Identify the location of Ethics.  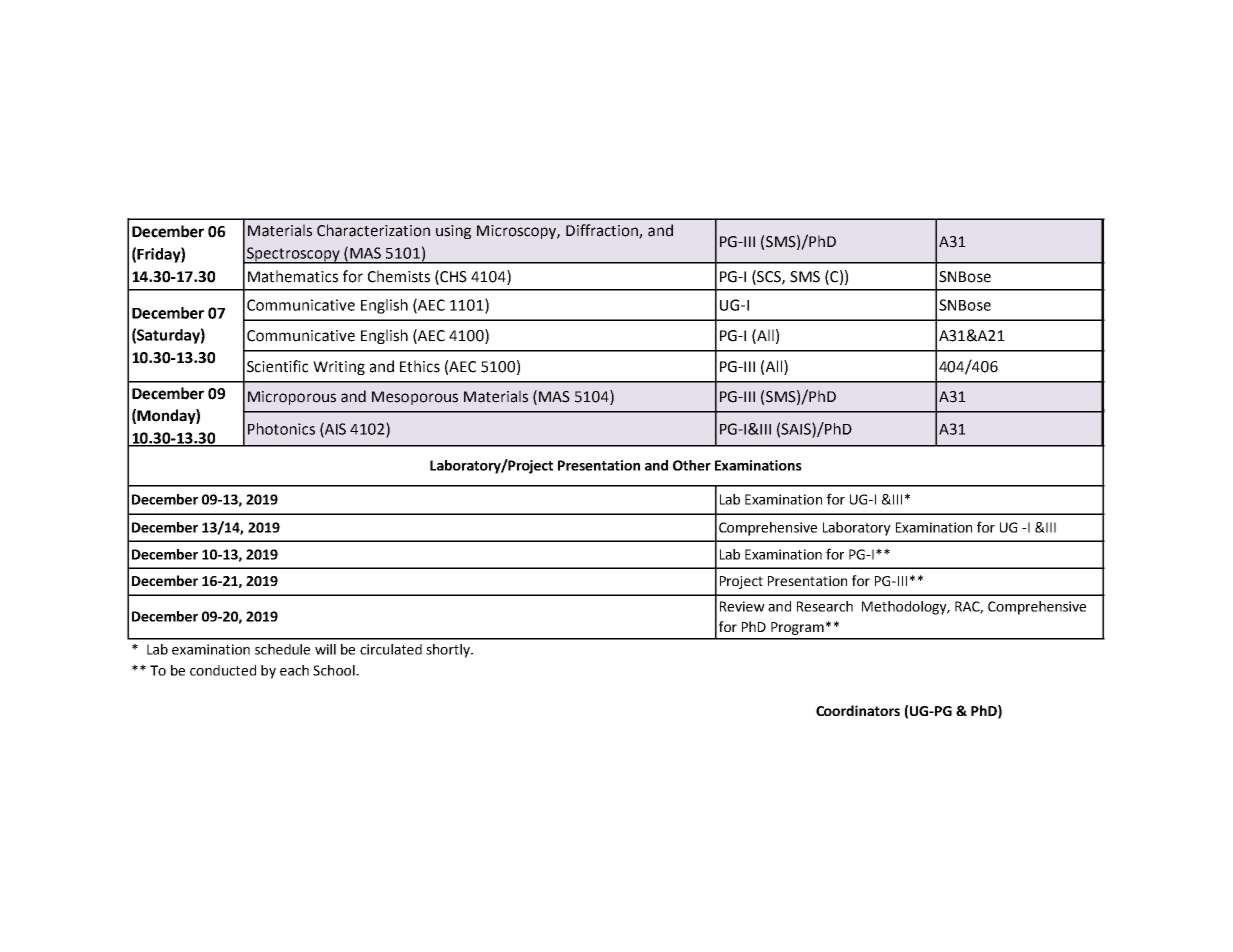
(420, 366).
